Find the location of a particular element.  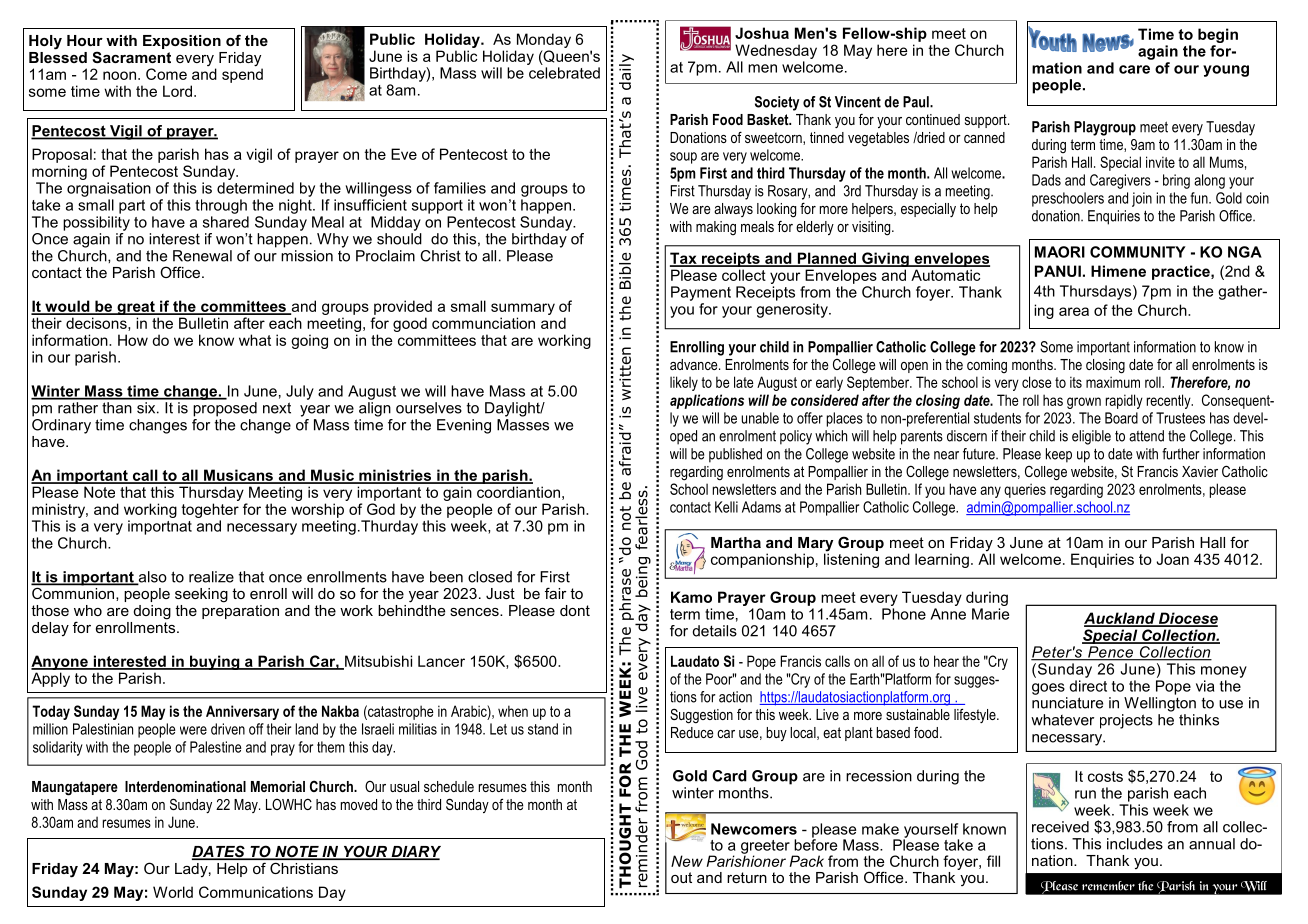

maximum is located at coordinates (1113, 382).
